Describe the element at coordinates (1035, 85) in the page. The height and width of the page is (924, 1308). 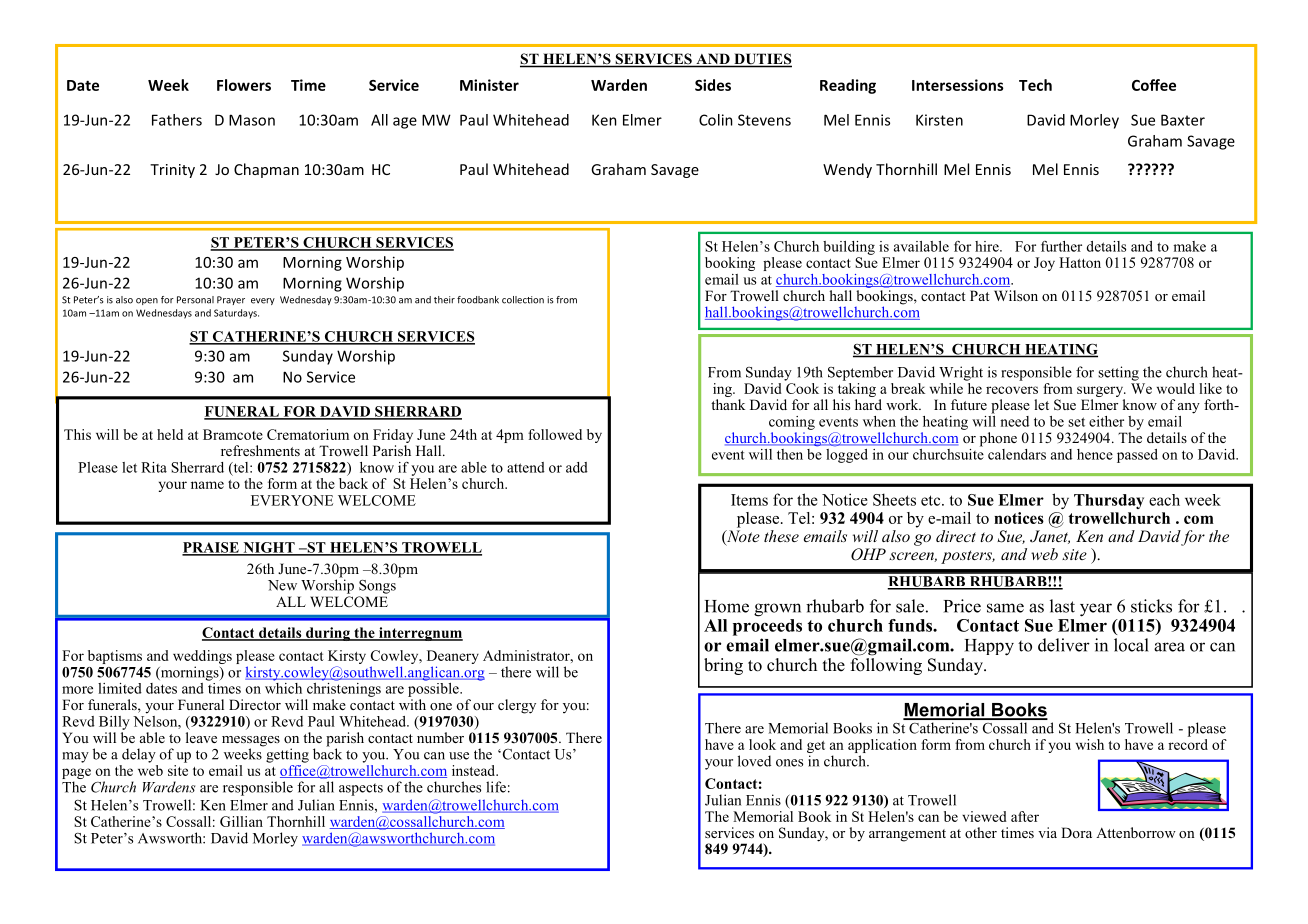
I see `Tech` at that location.
